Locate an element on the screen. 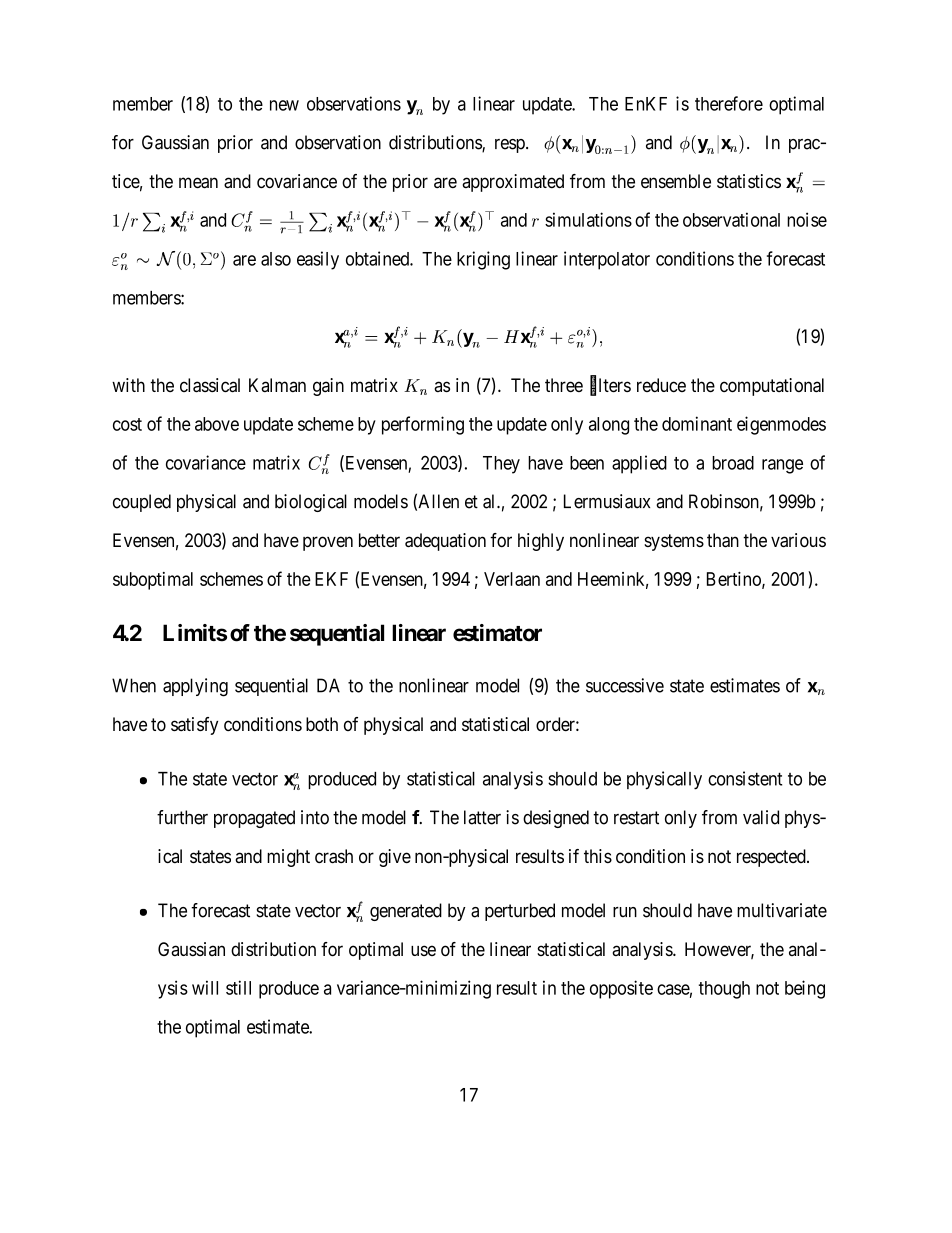 The image size is (952, 1233). further is located at coordinates (182, 817).
